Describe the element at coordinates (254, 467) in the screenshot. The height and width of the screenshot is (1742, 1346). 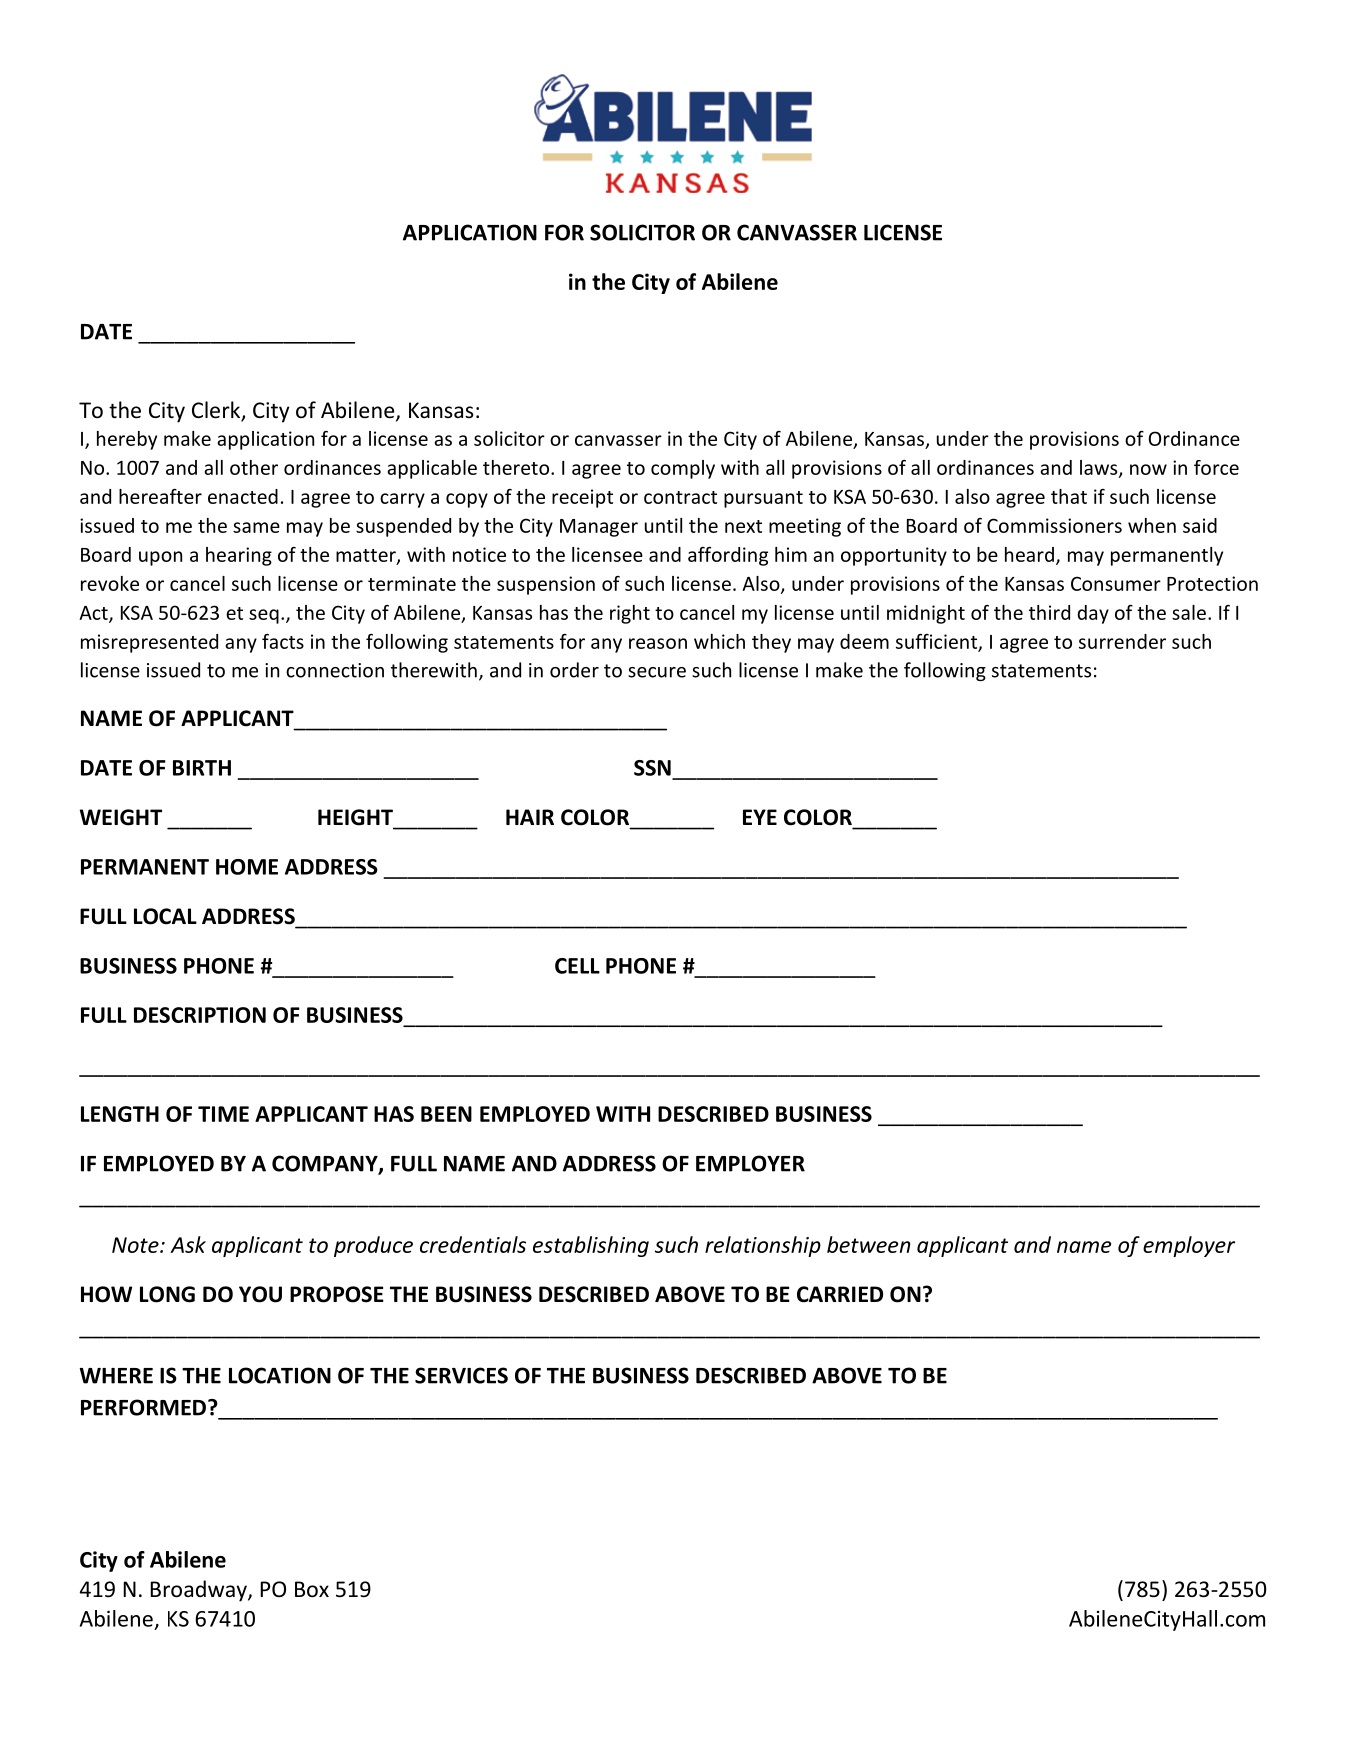
I see `other` at that location.
